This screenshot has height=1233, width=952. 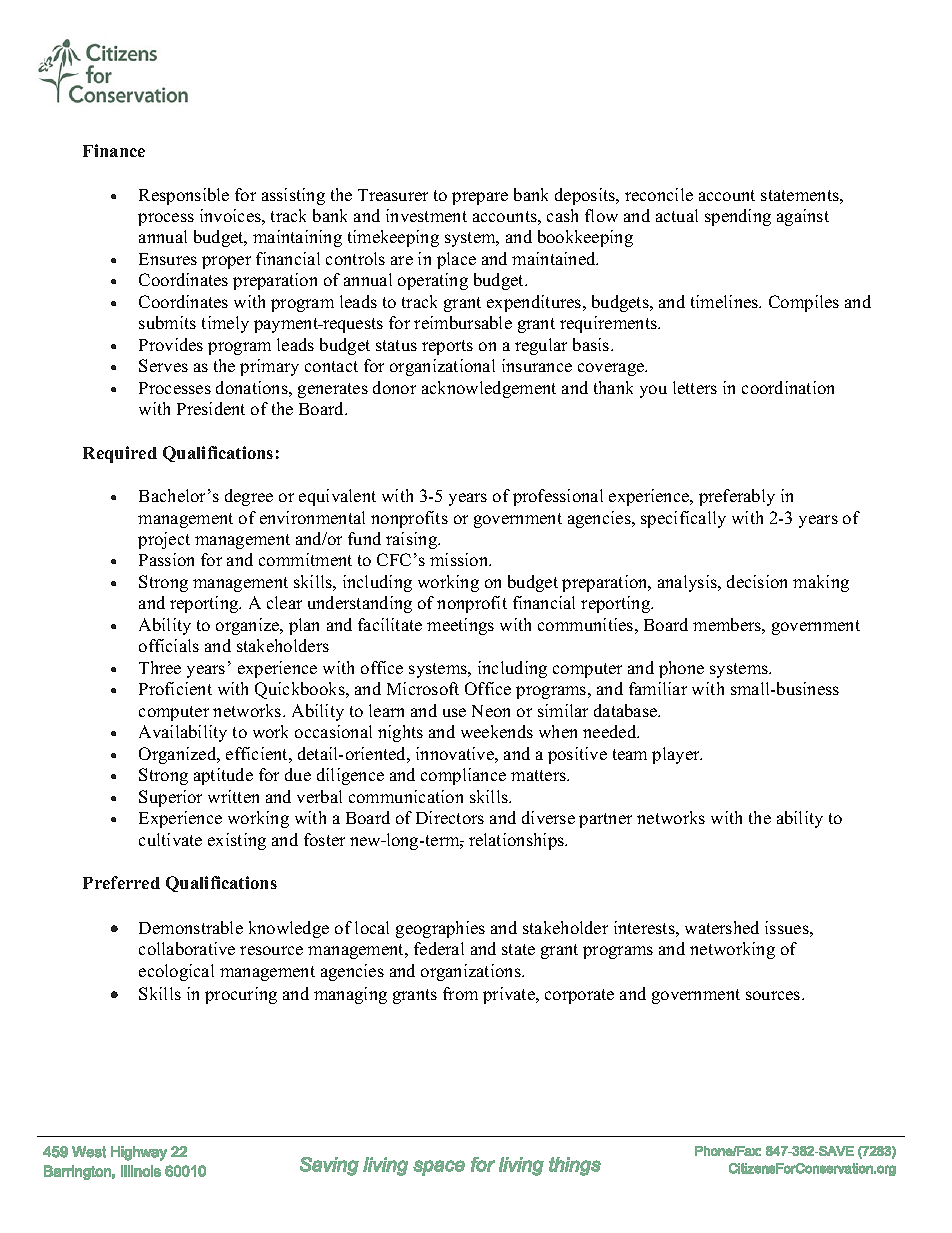 I want to click on prepare, so click(x=480, y=198).
